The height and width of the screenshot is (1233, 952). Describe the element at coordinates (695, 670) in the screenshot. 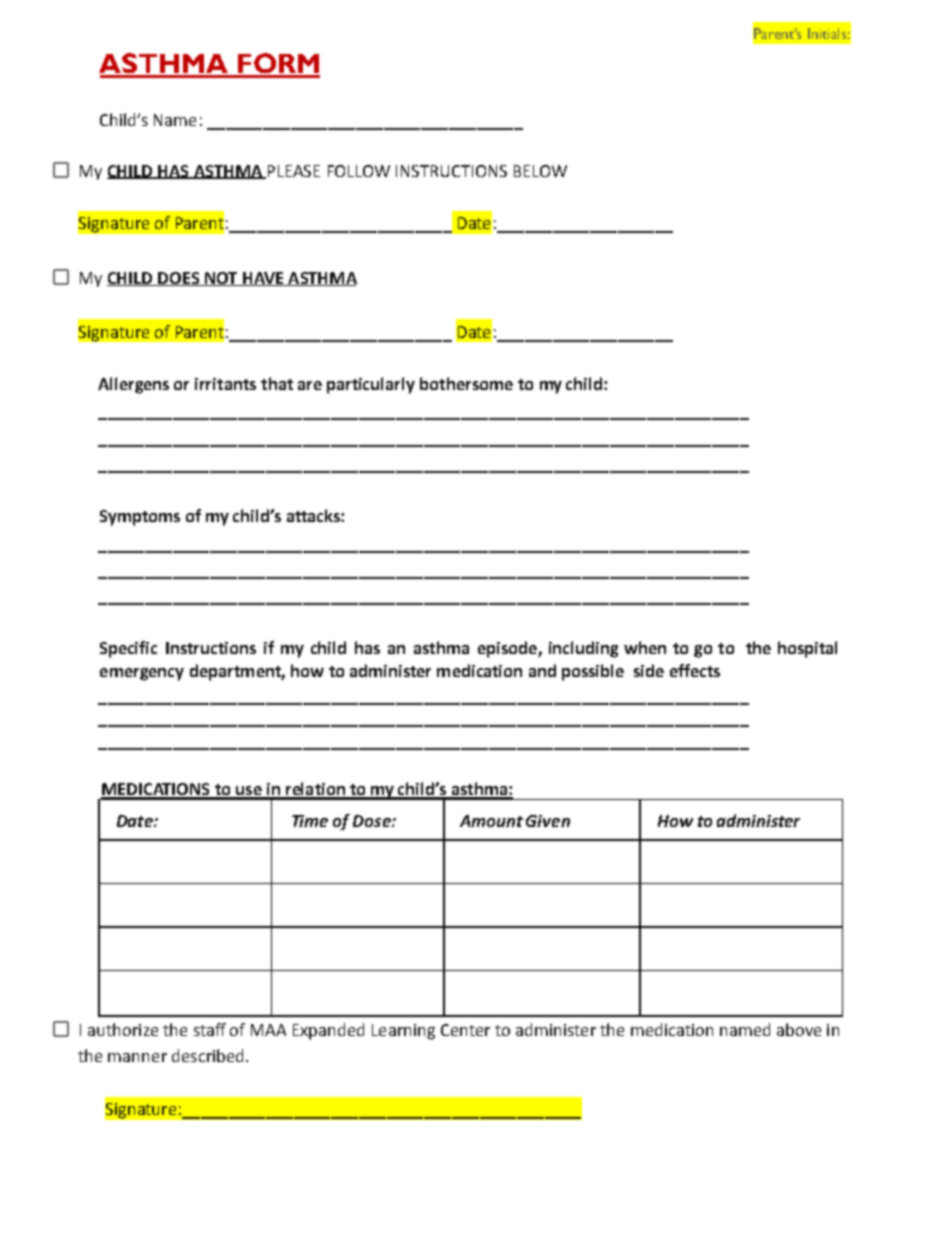

I see `effects` at that location.
